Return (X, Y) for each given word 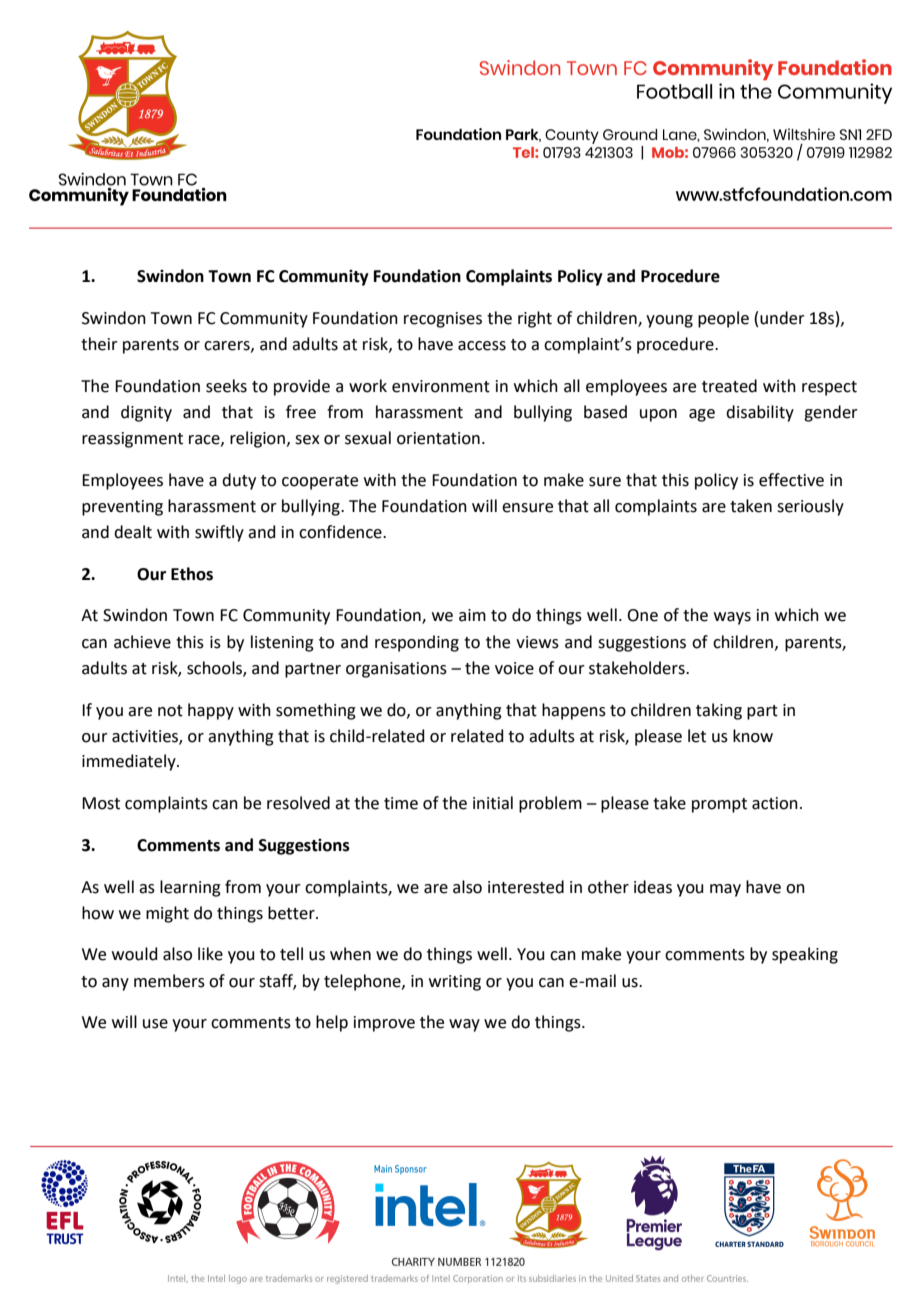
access (482, 346)
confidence (341, 532)
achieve (142, 642)
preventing (122, 508)
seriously (810, 507)
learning (190, 888)
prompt (719, 805)
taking (719, 711)
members (169, 981)
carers (228, 346)
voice (514, 668)
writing (455, 983)
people (723, 319)
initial (493, 803)
